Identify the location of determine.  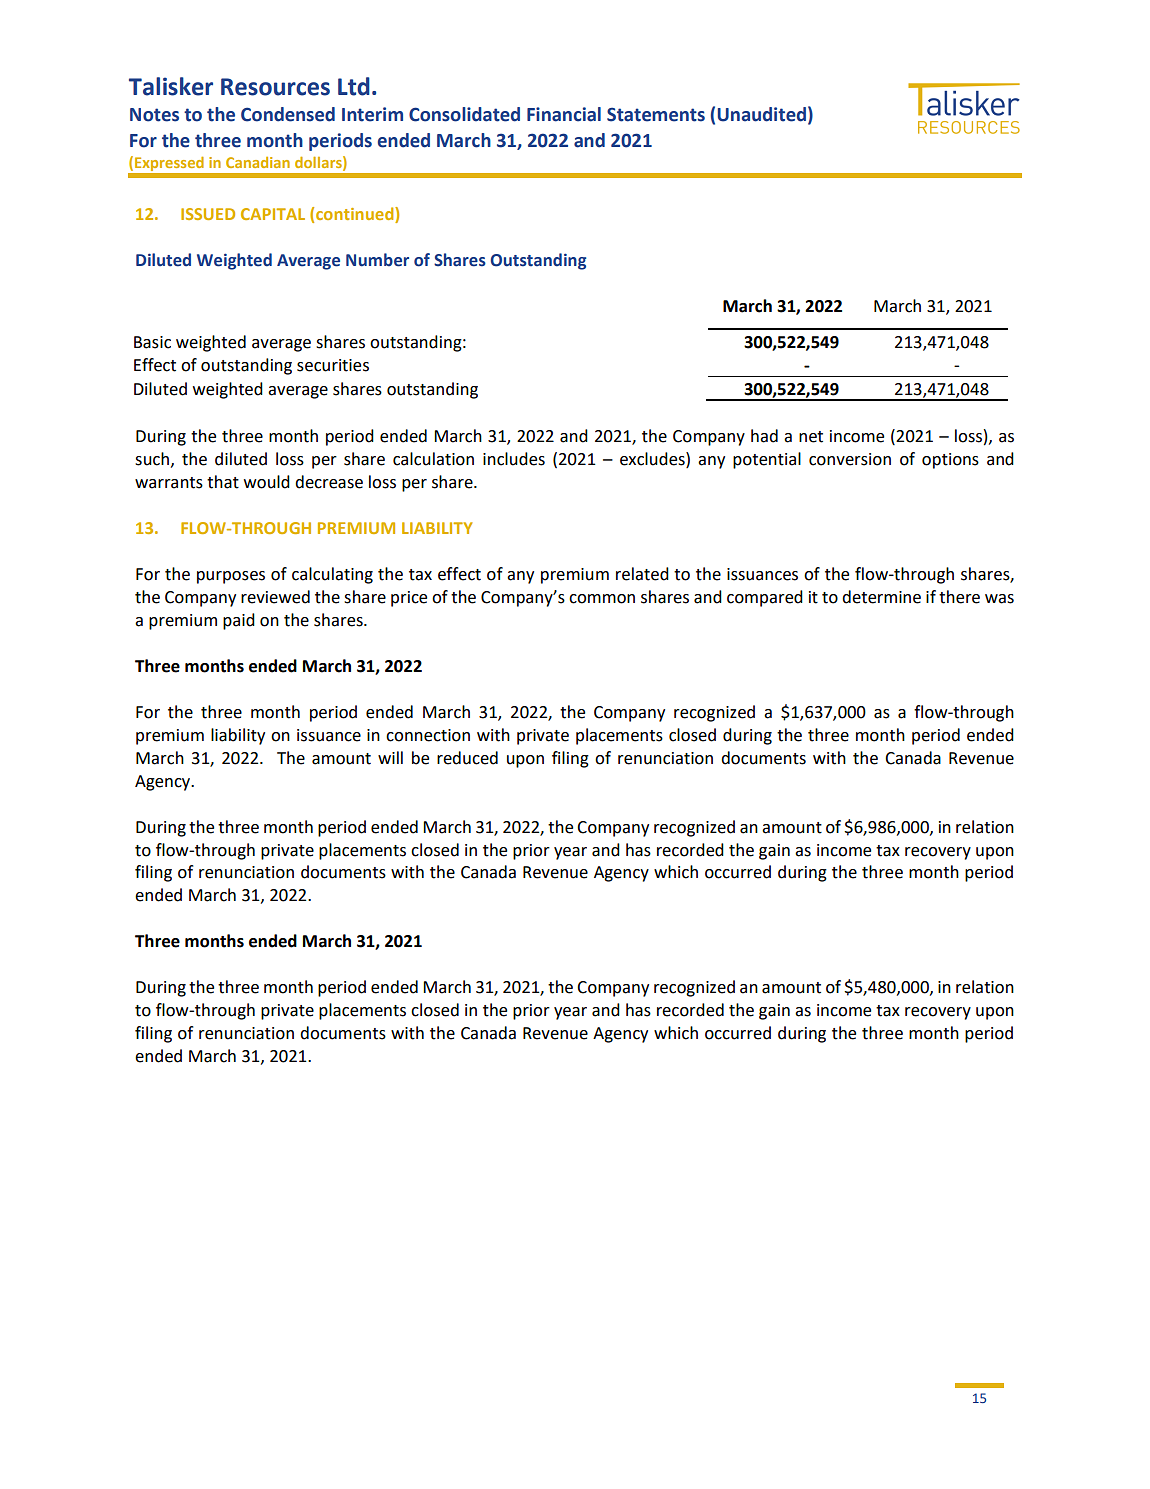
(881, 597).
